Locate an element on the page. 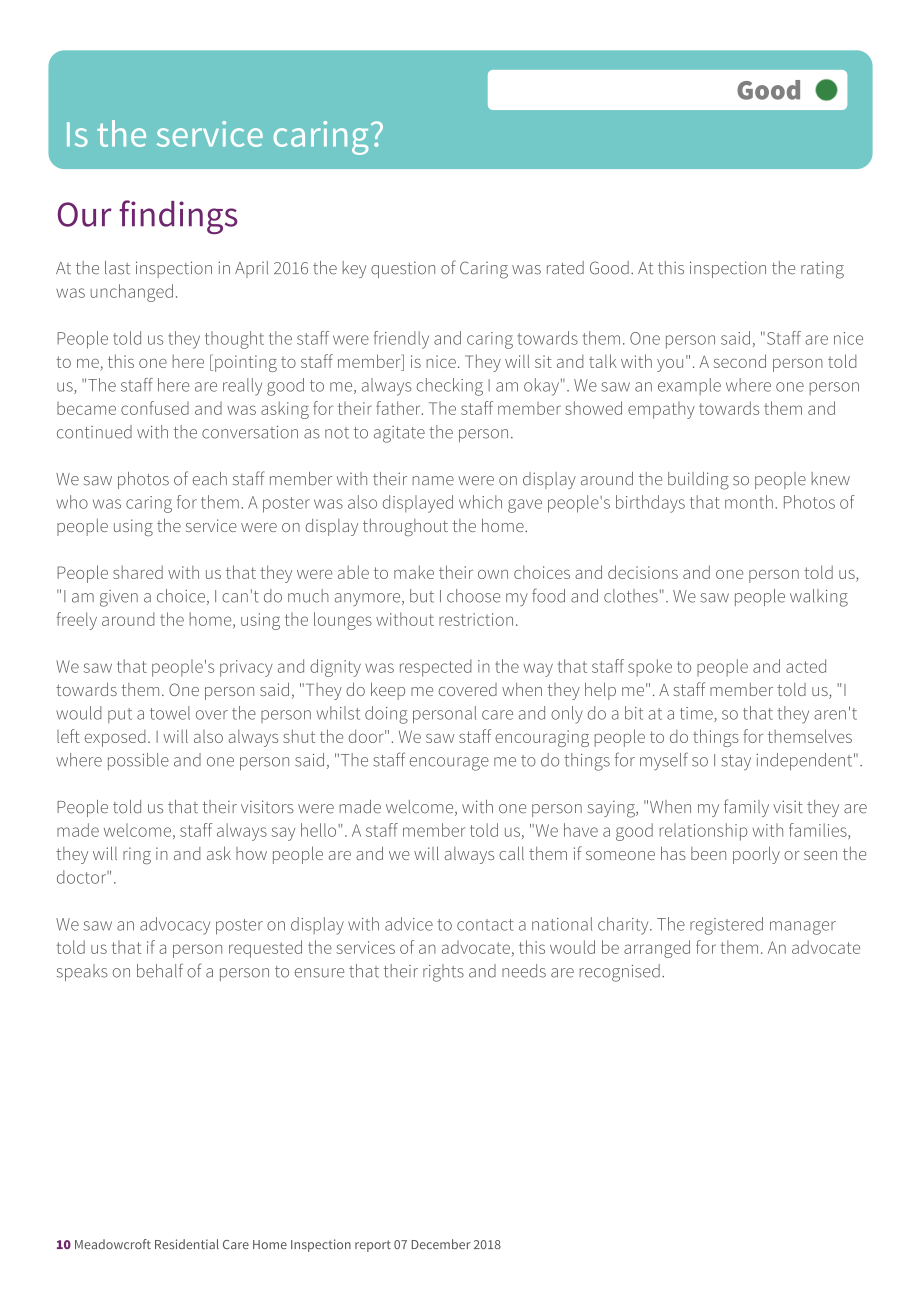 This image has width=924, height=1308. given is located at coordinates (119, 598).
